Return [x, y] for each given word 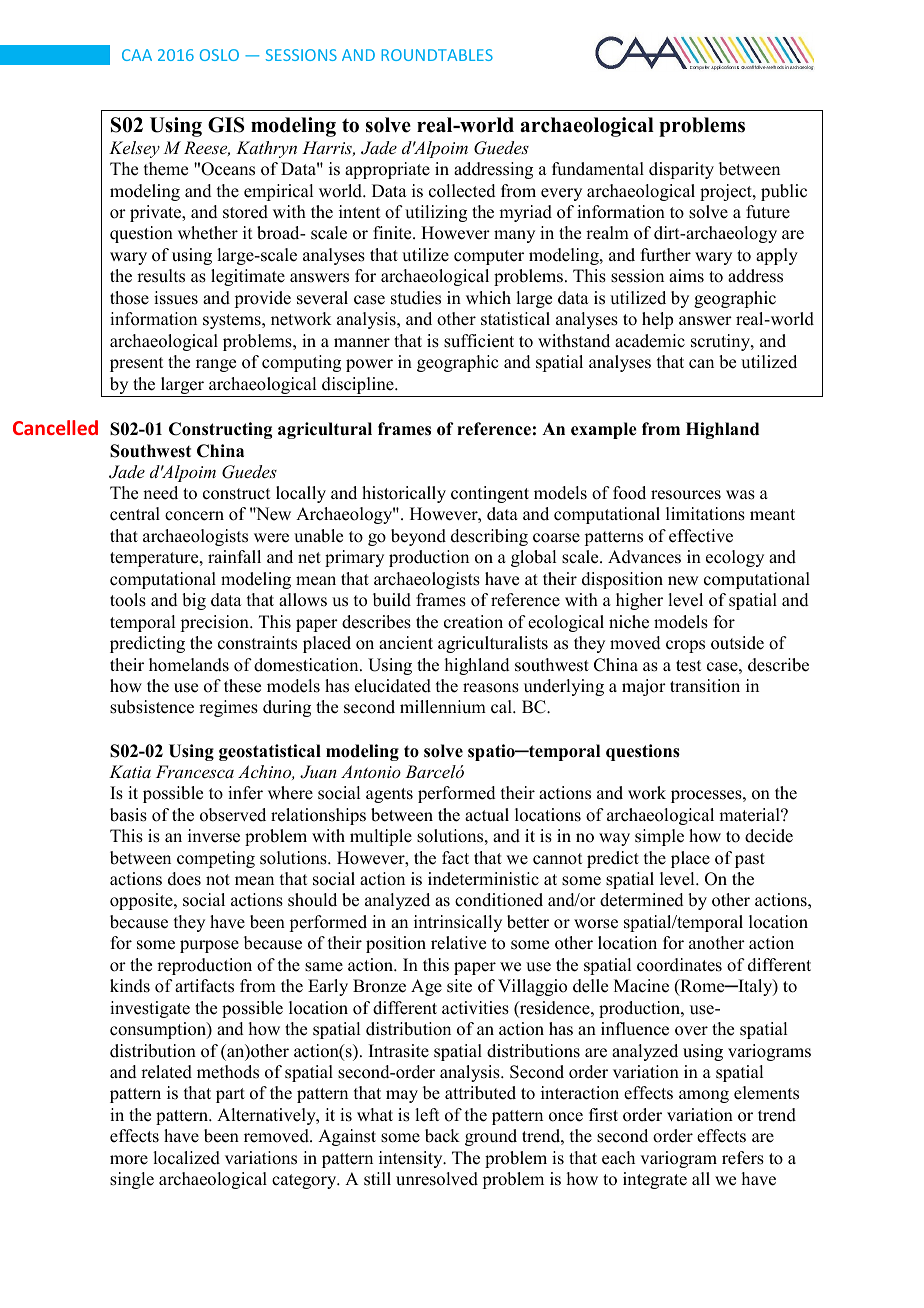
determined [642, 900]
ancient [406, 643]
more [129, 1160]
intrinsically [458, 923]
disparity [681, 170]
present [136, 364]
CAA [137, 55]
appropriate [387, 170]
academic [650, 341]
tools [128, 600]
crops [685, 646]
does [184, 879]
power [369, 365]
